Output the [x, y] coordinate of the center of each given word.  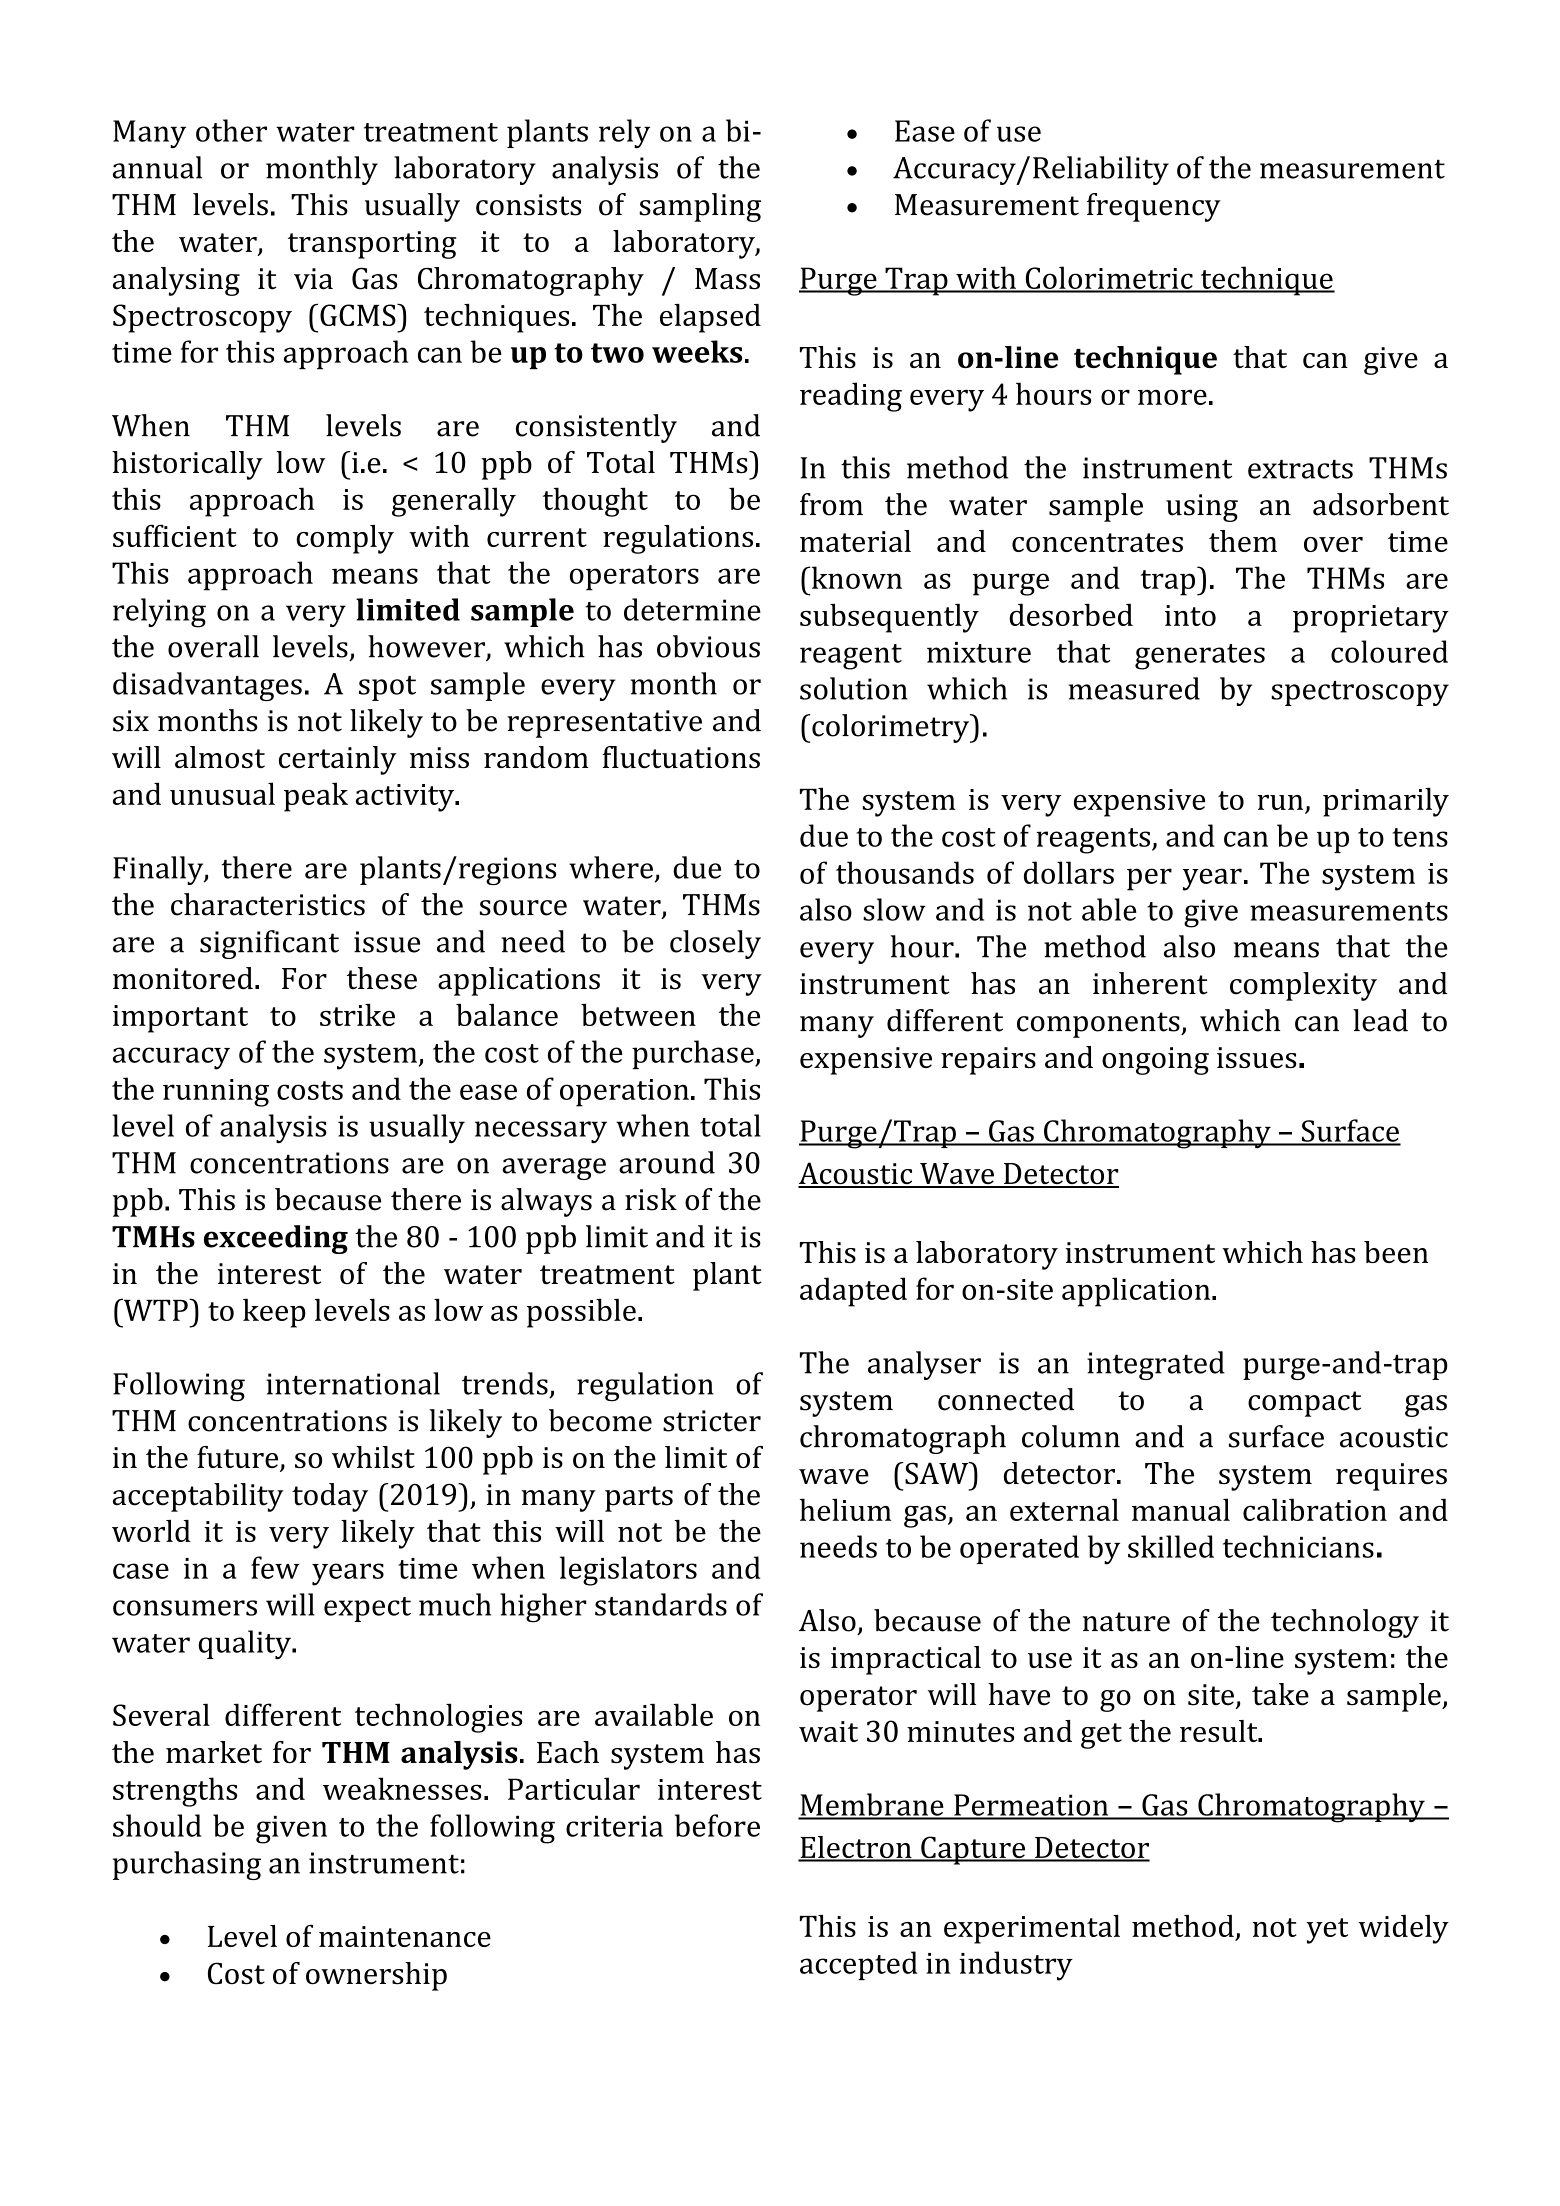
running [216, 1093]
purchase [694, 1054]
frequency [1154, 207]
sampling [700, 207]
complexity [1303, 986]
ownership [376, 1976]
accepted [859, 1965]
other [231, 130]
